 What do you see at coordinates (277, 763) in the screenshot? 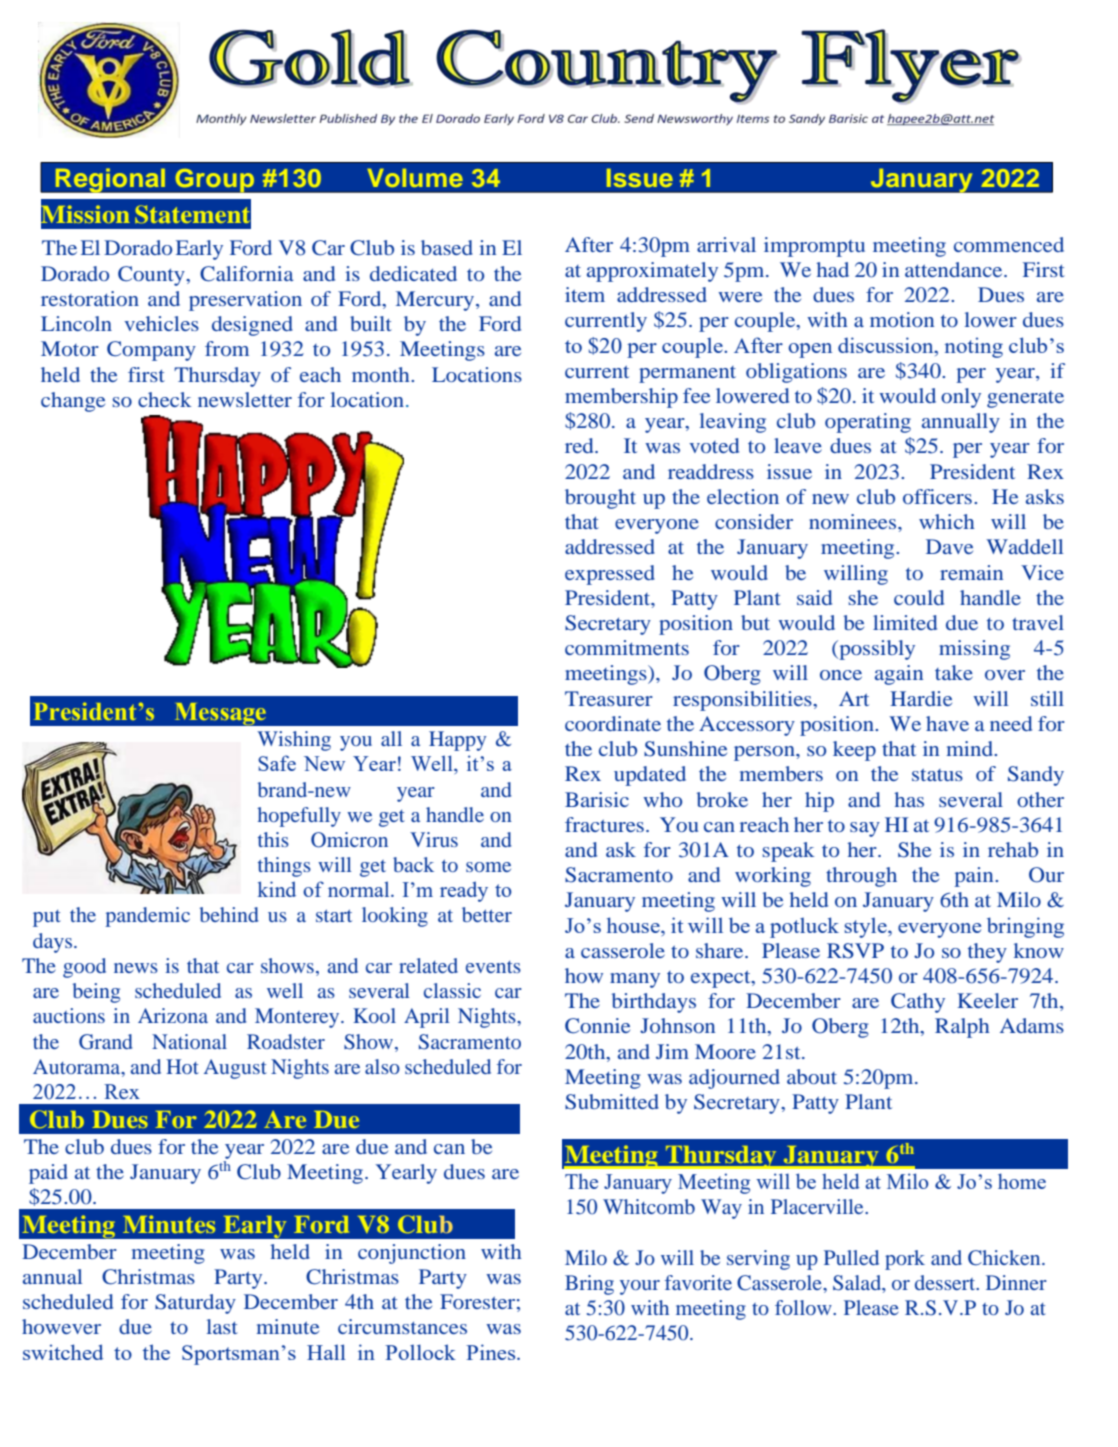
I see `Safe` at bounding box center [277, 763].
